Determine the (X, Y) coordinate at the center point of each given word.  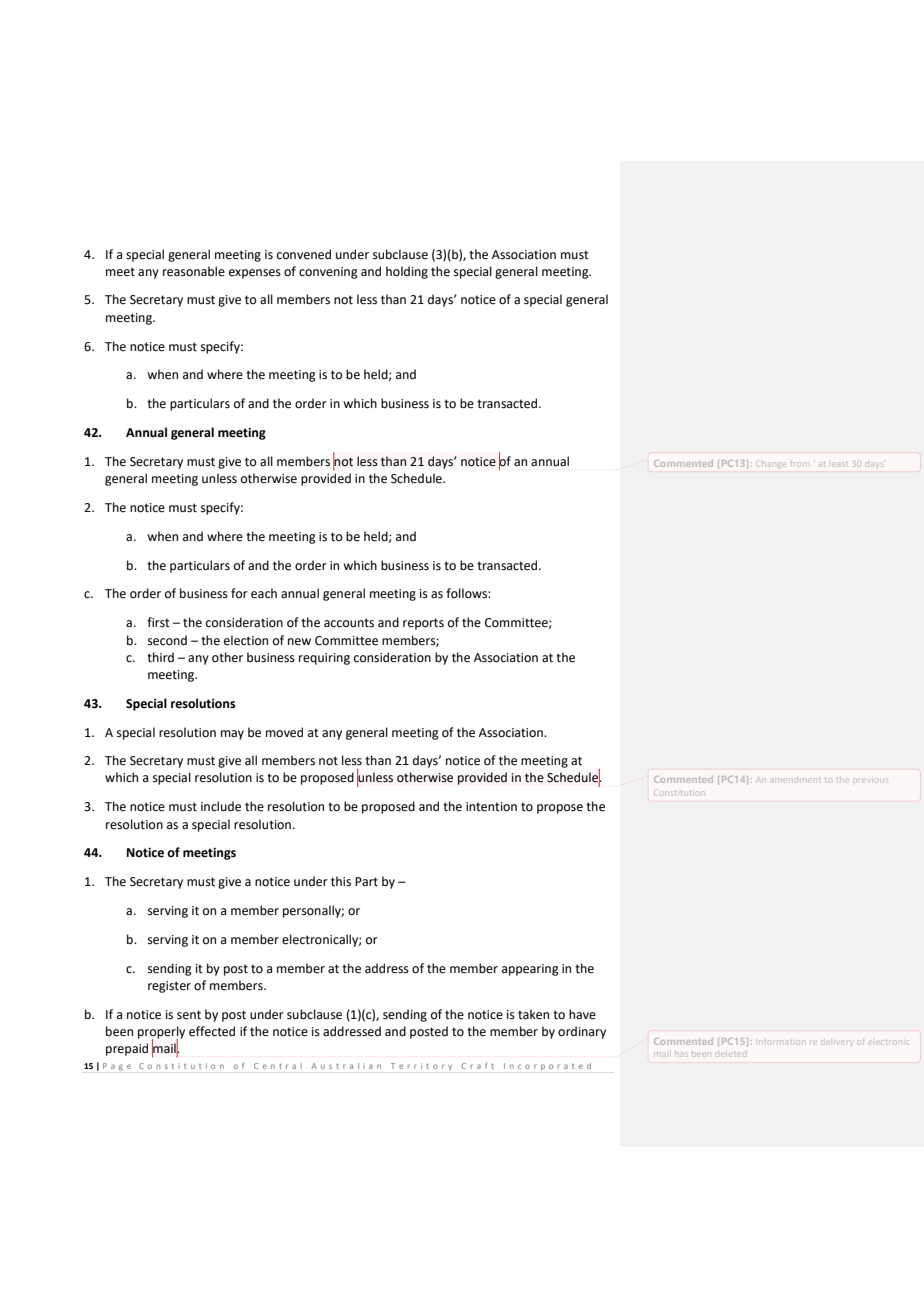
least (839, 463)
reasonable (194, 271)
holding (407, 272)
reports (423, 624)
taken (533, 1014)
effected (212, 1031)
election (246, 640)
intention (491, 807)
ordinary (582, 1032)
